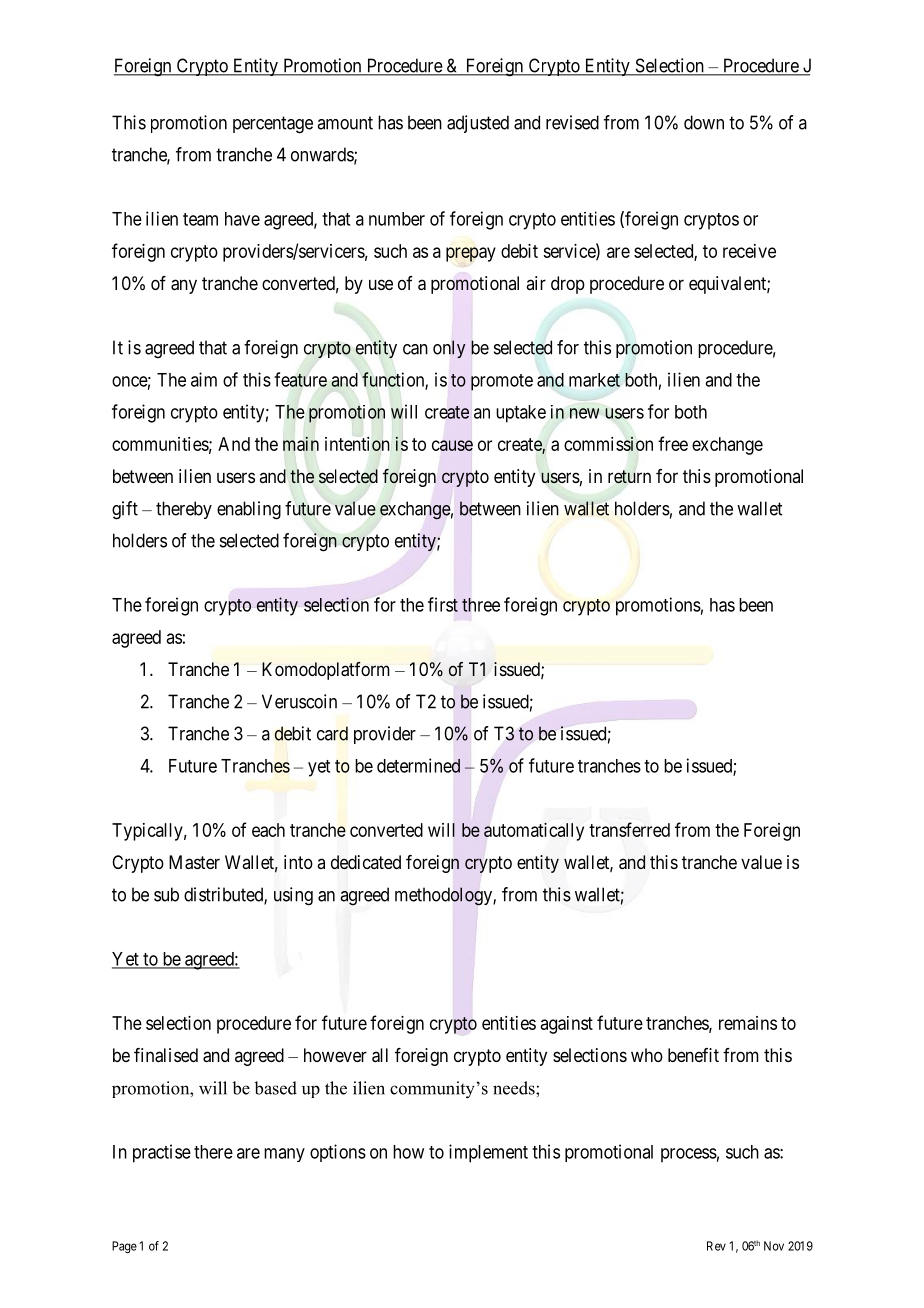 This screenshot has height=1308, width=924. Describe the element at coordinates (452, 445) in the screenshot. I see `cause` at that location.
